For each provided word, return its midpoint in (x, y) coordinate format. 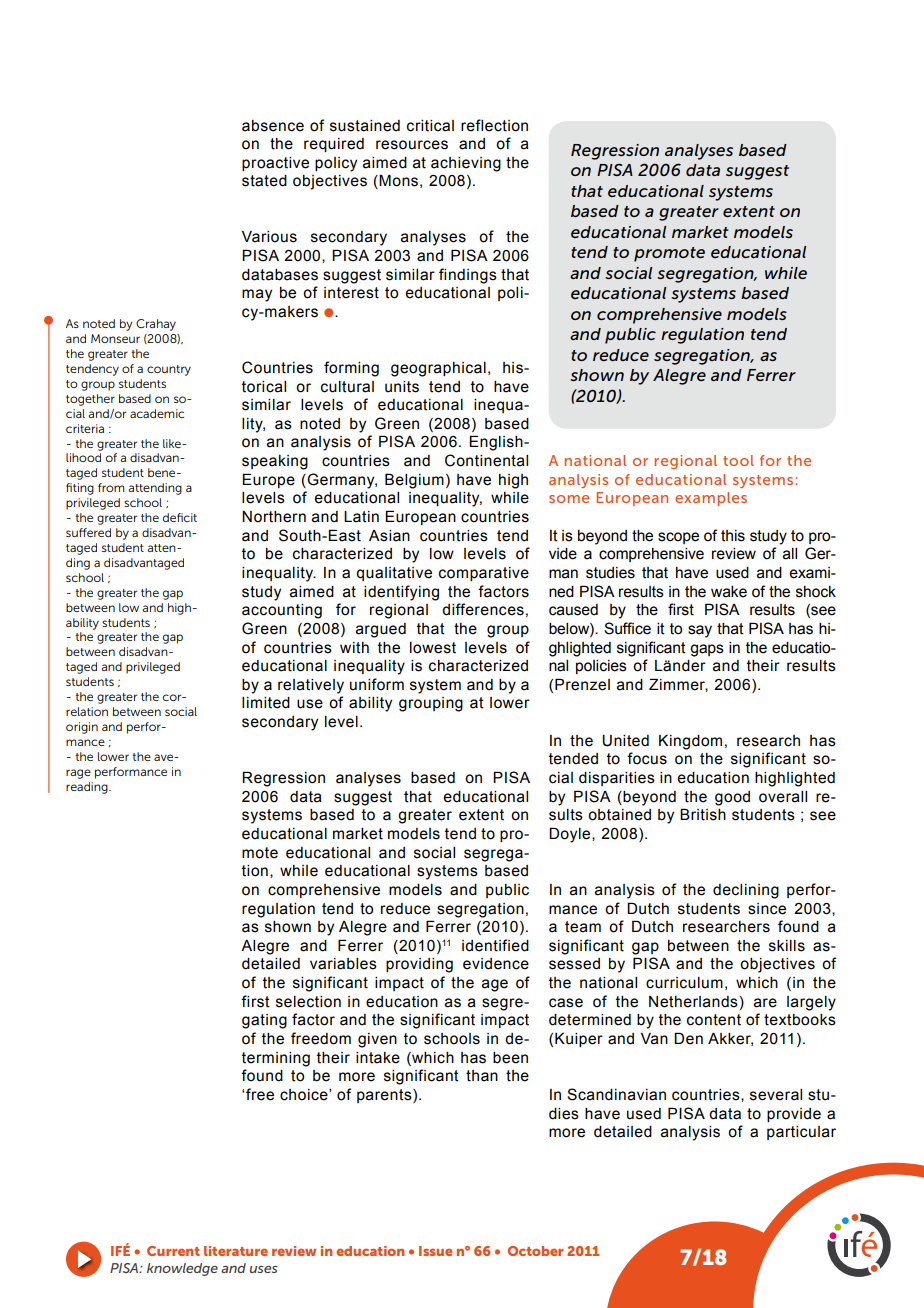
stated (264, 181)
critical (430, 126)
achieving (466, 164)
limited (266, 703)
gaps (707, 650)
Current (173, 1251)
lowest (433, 648)
